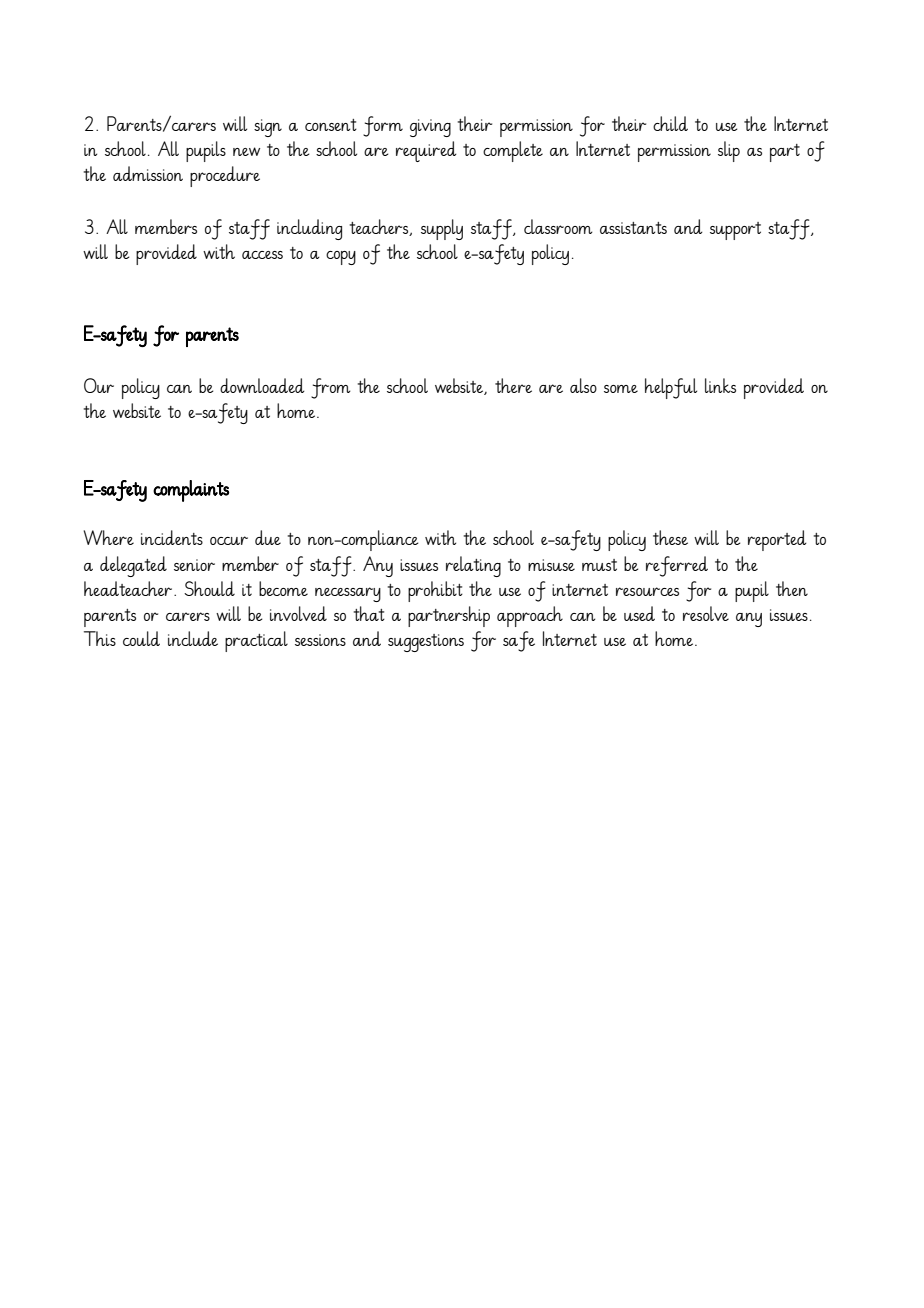  What do you see at coordinates (513, 385) in the screenshot?
I see `there` at bounding box center [513, 385].
